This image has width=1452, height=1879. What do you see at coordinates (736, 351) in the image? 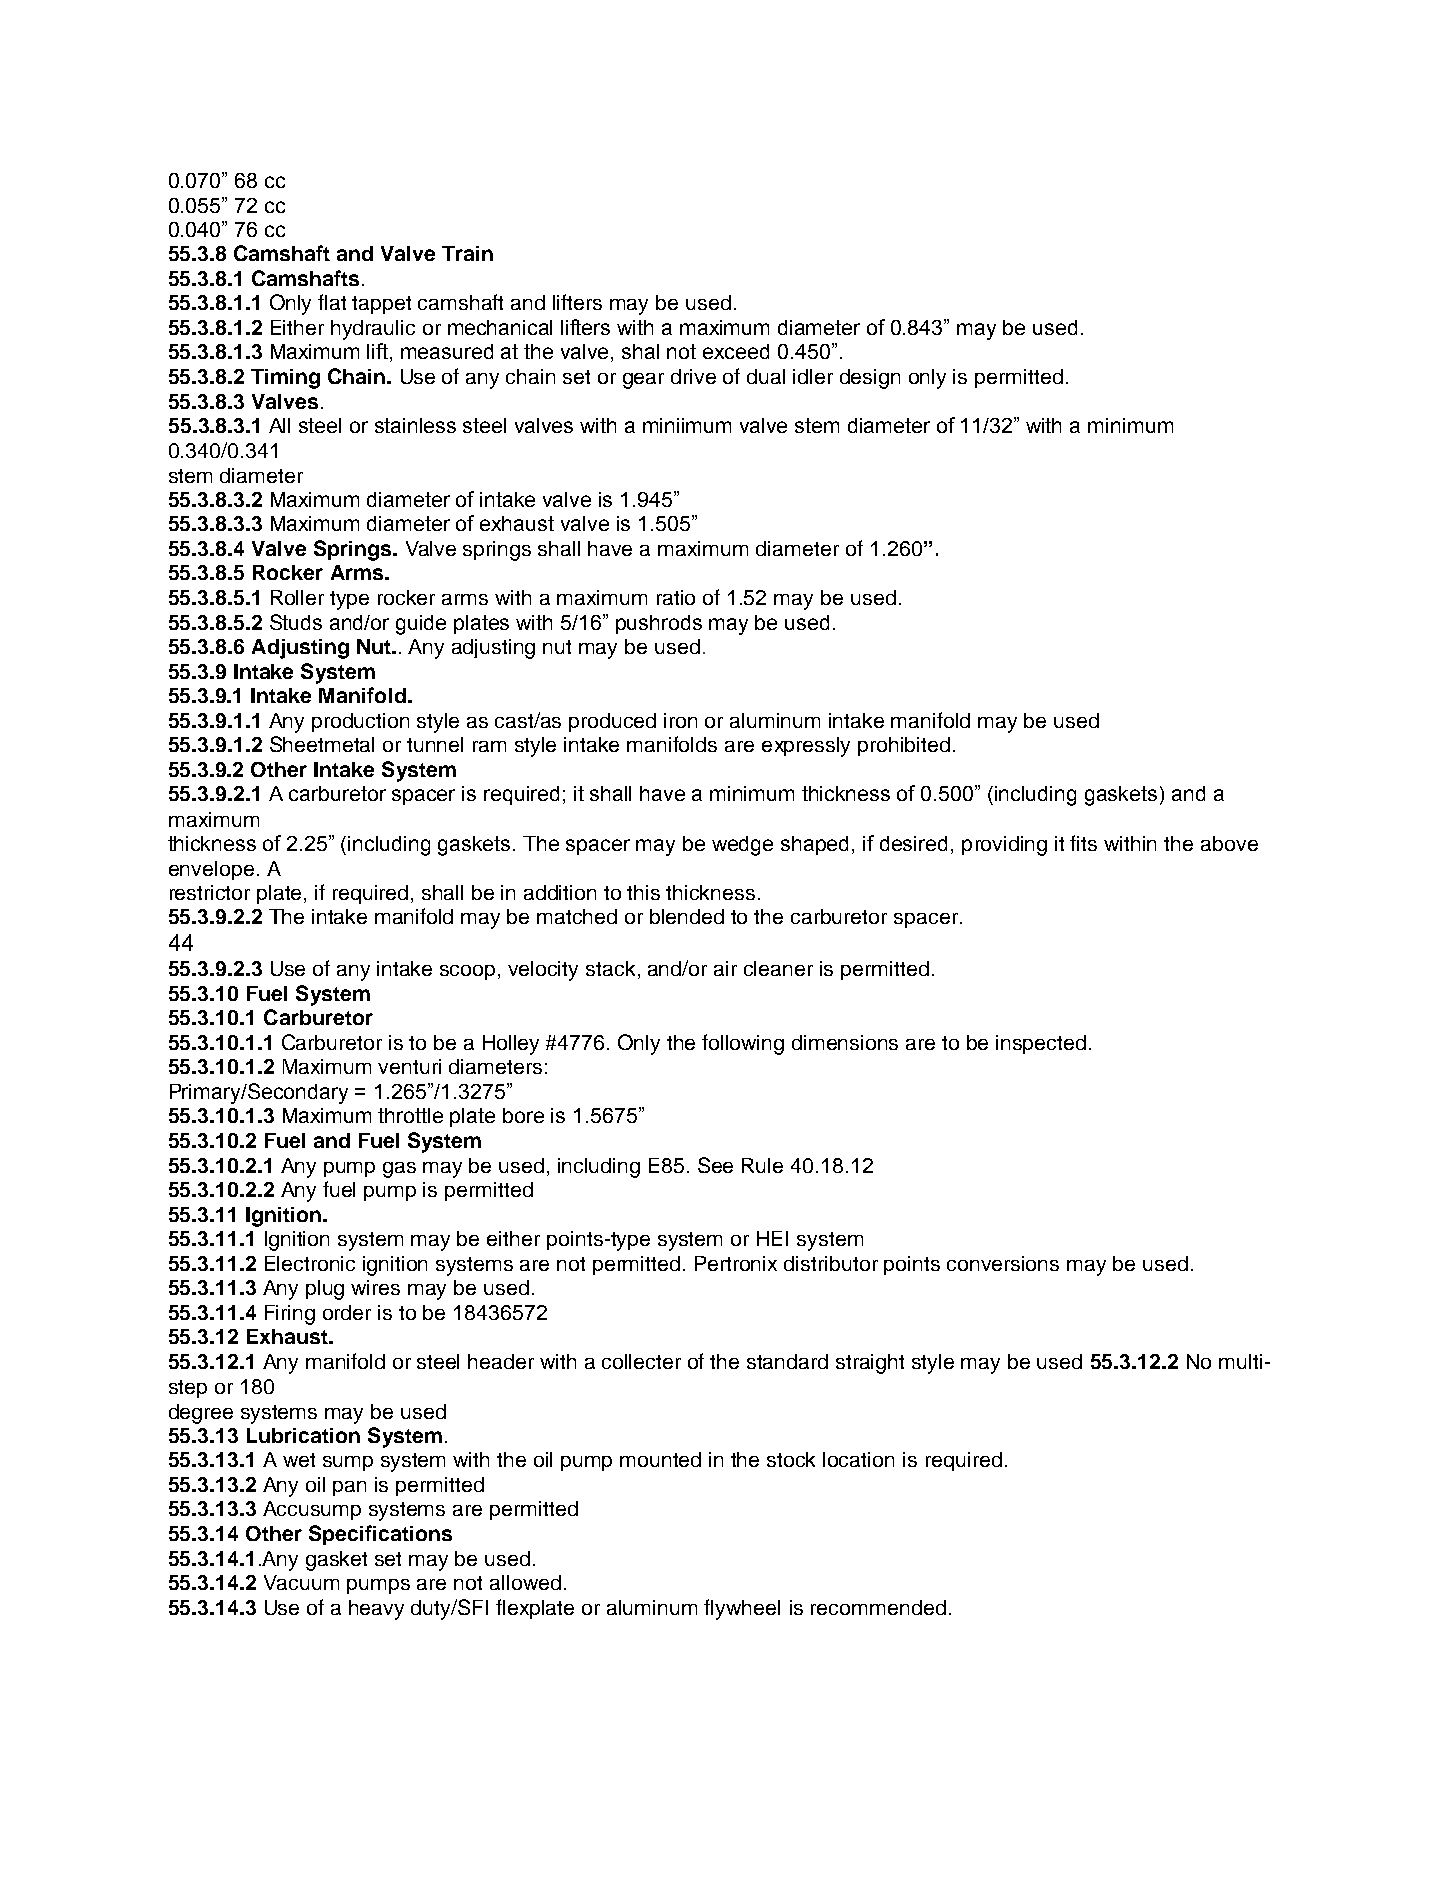
I see `exceed` at bounding box center [736, 351].
